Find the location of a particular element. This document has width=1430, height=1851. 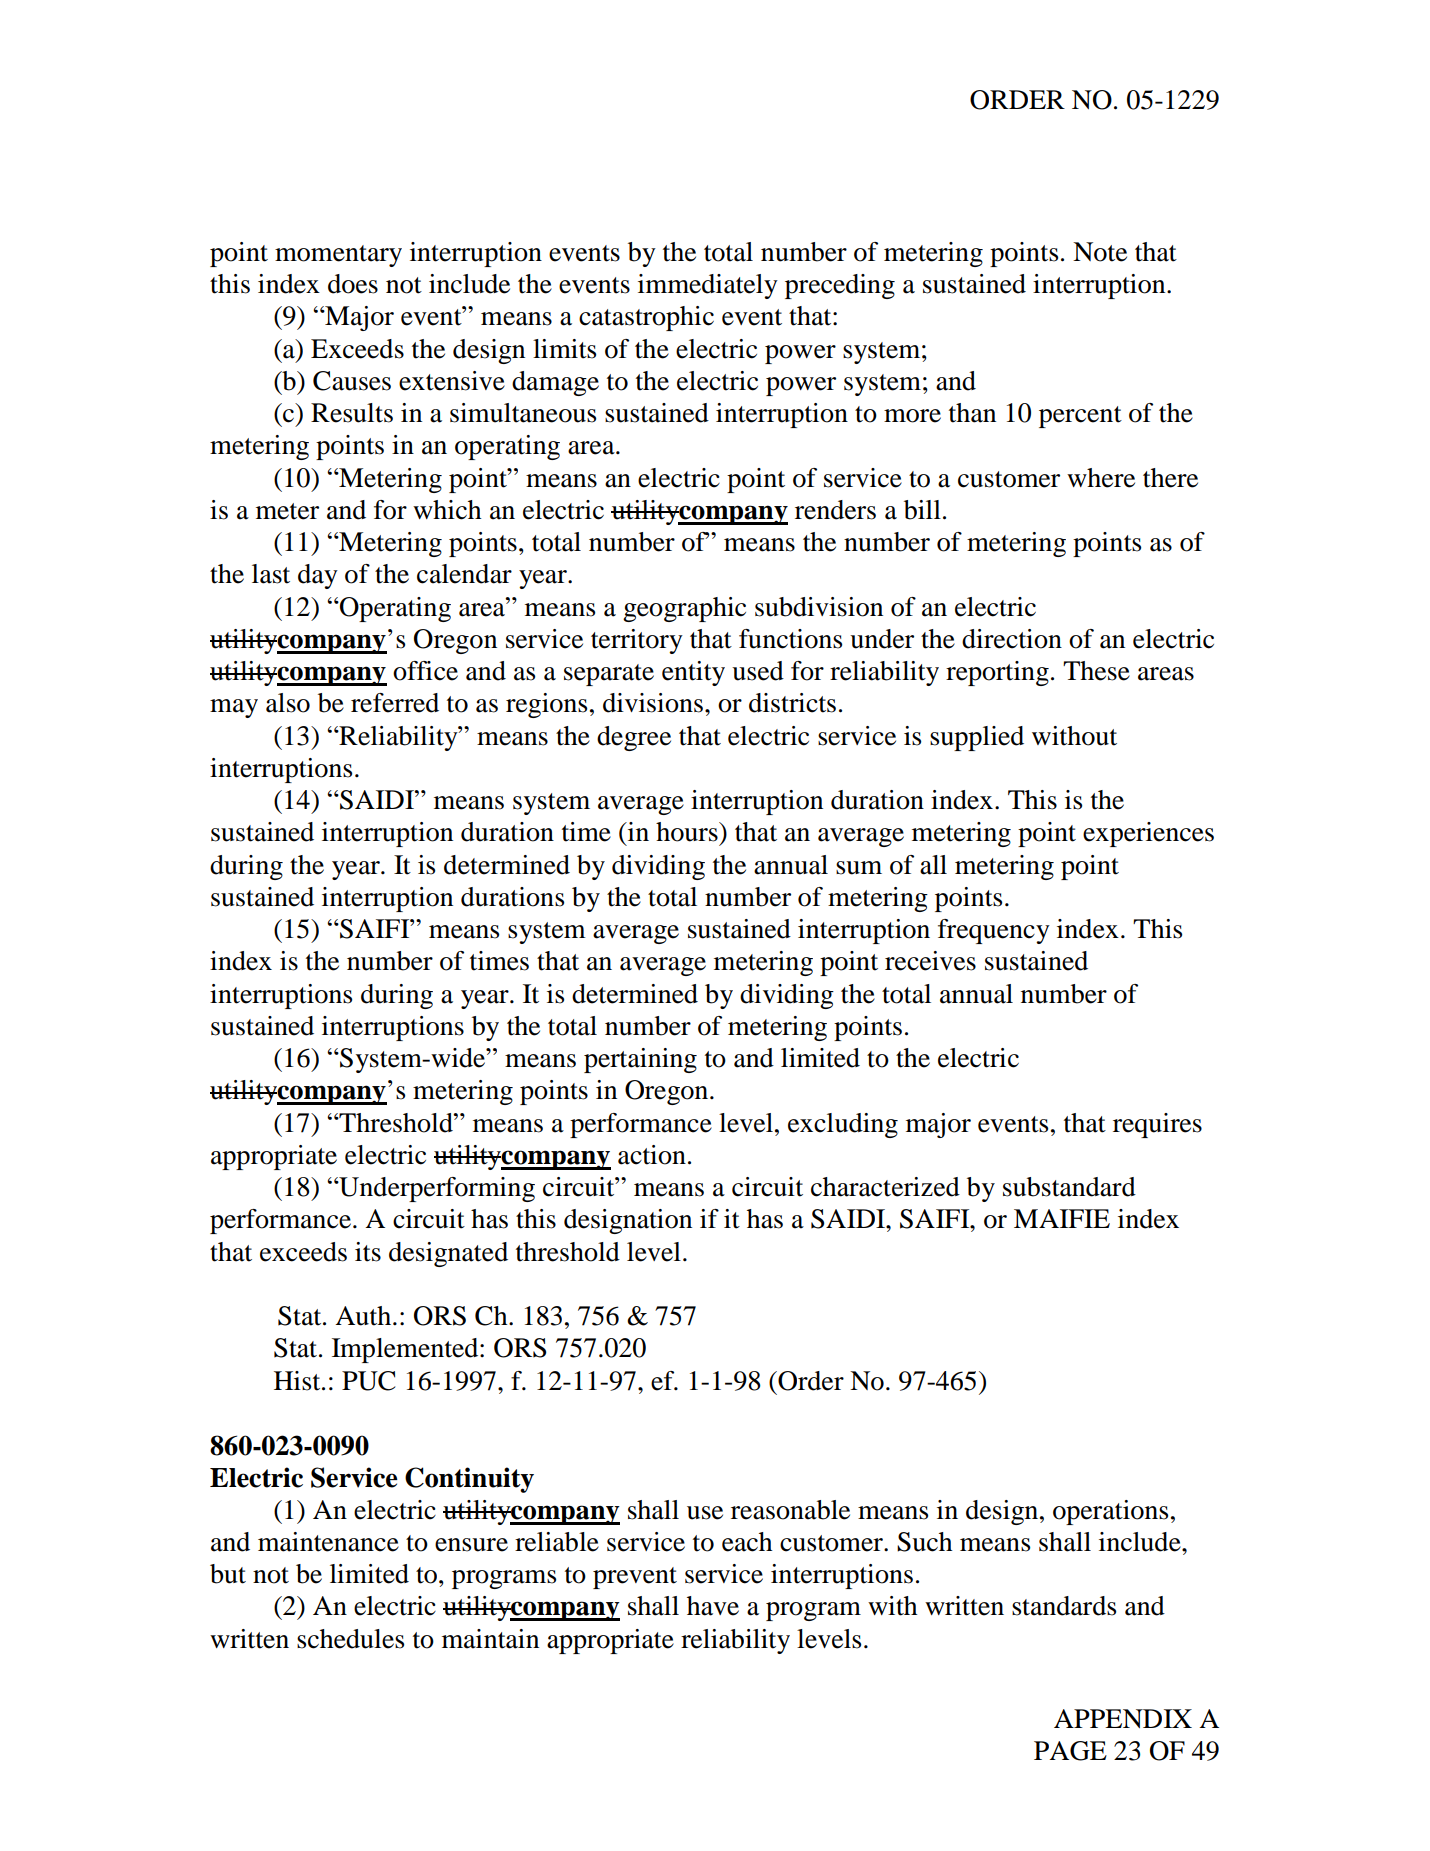

reasonable is located at coordinates (790, 1510).
